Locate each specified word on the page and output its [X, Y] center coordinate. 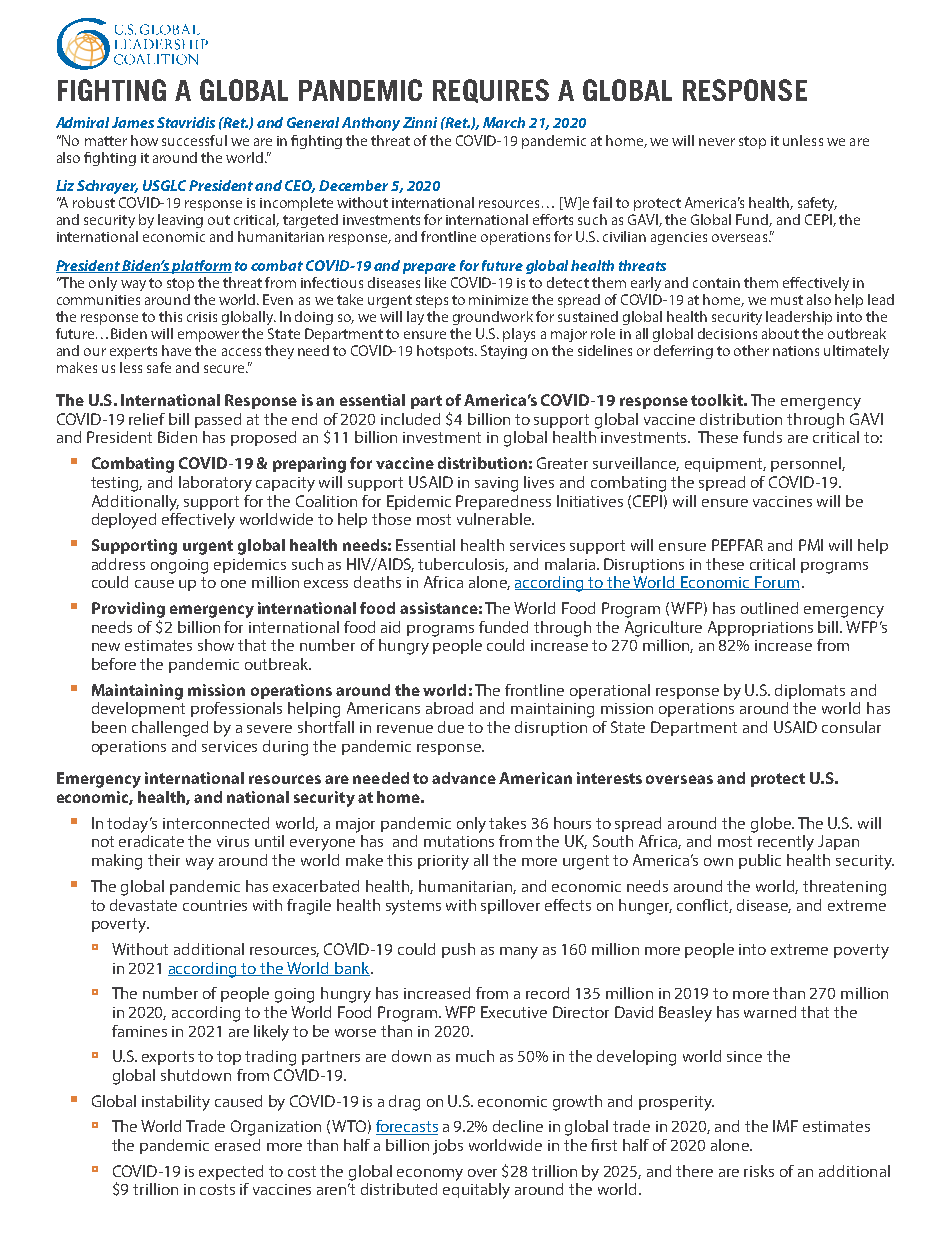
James [133, 122]
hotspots [446, 352]
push [458, 950]
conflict [704, 906]
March [504, 122]
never [717, 142]
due [451, 727]
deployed [124, 521]
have [176, 350]
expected [231, 1172]
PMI [811, 545]
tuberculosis [463, 565]
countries [215, 905]
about [780, 333]
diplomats [810, 691]
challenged [170, 729]
